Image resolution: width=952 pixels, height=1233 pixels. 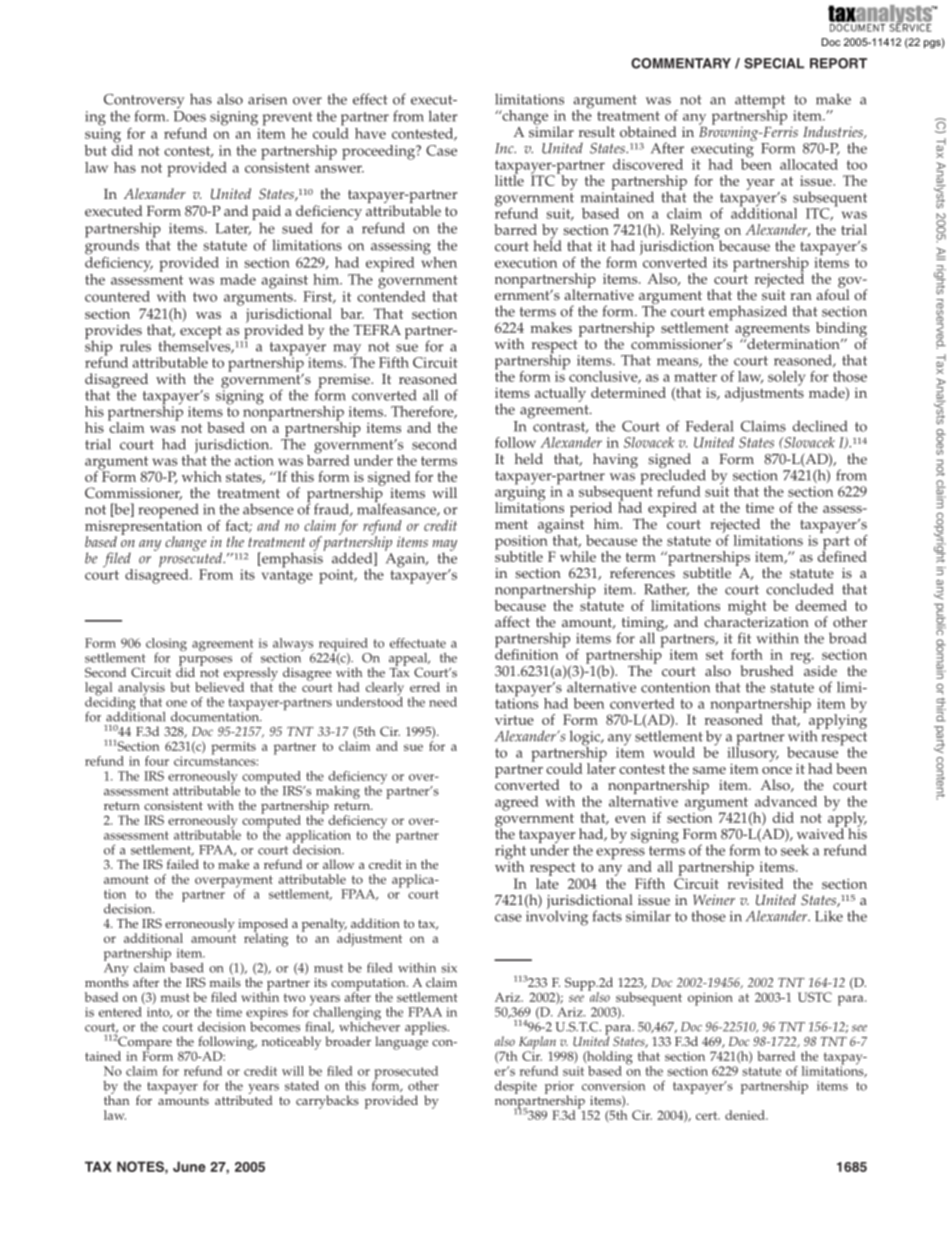 I want to click on June, so click(x=189, y=1166).
